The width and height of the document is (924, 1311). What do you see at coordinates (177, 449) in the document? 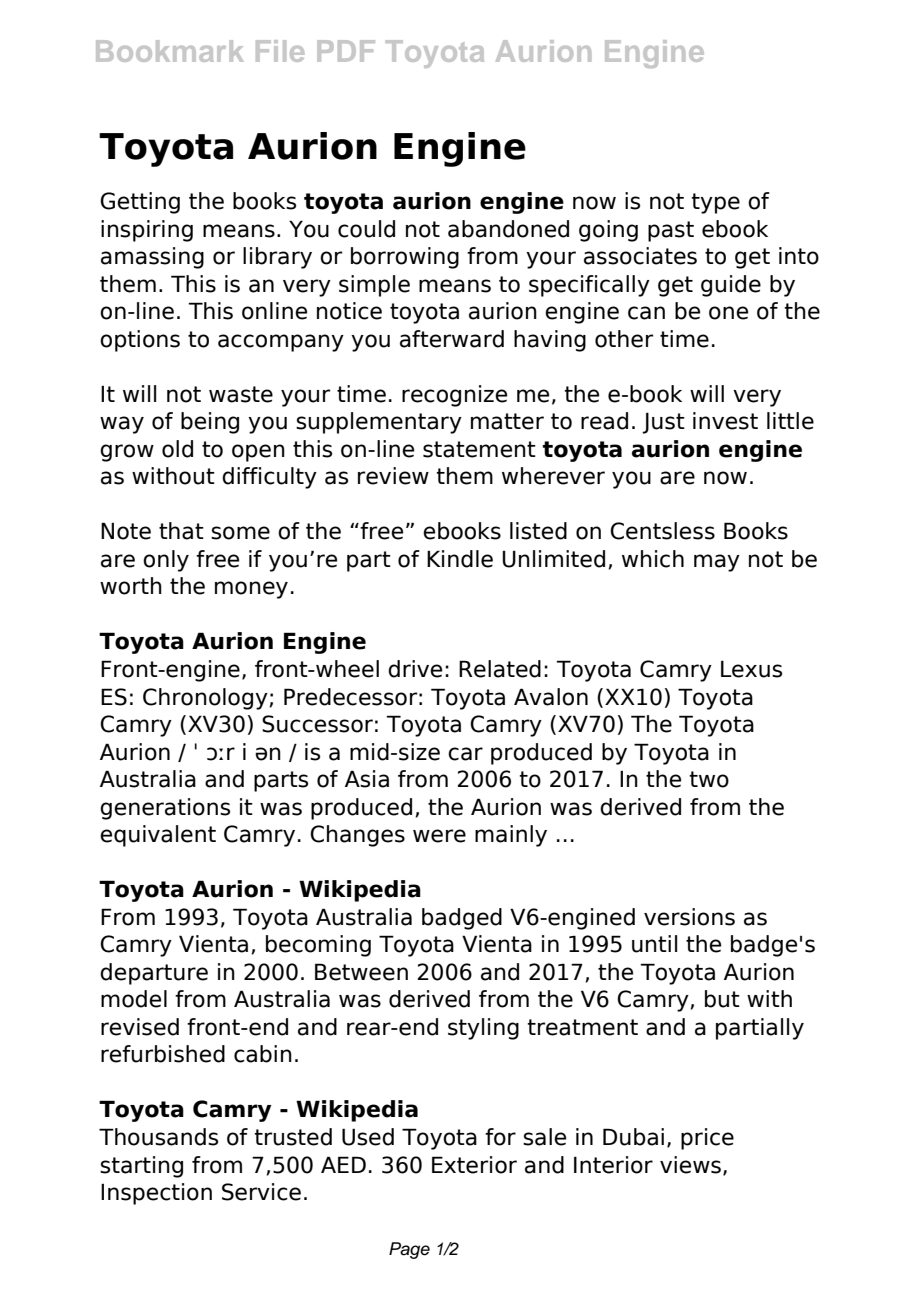
I see `old` at bounding box center [177, 449].
